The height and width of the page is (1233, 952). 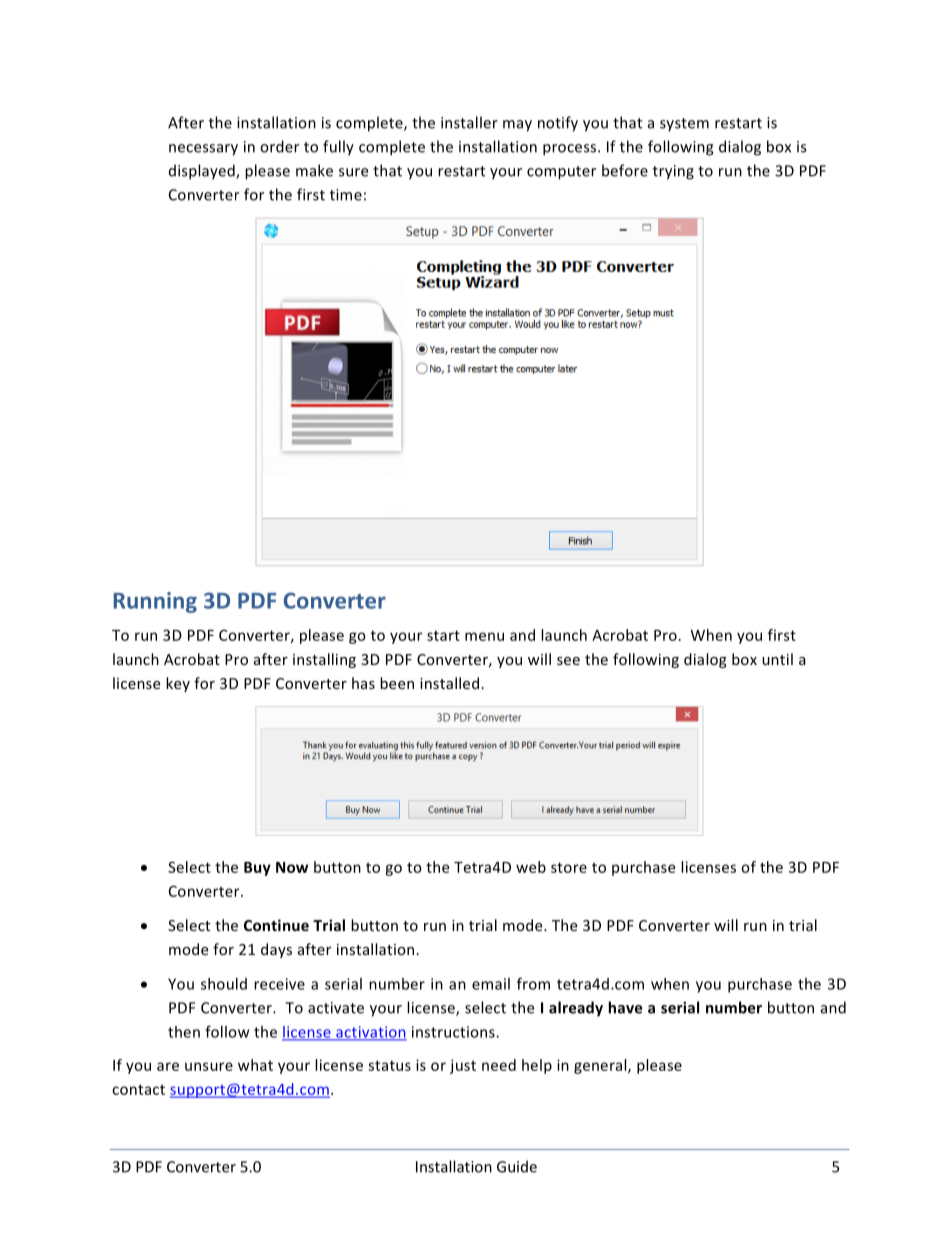 What do you see at coordinates (203, 150) in the page?
I see `necessary` at bounding box center [203, 150].
